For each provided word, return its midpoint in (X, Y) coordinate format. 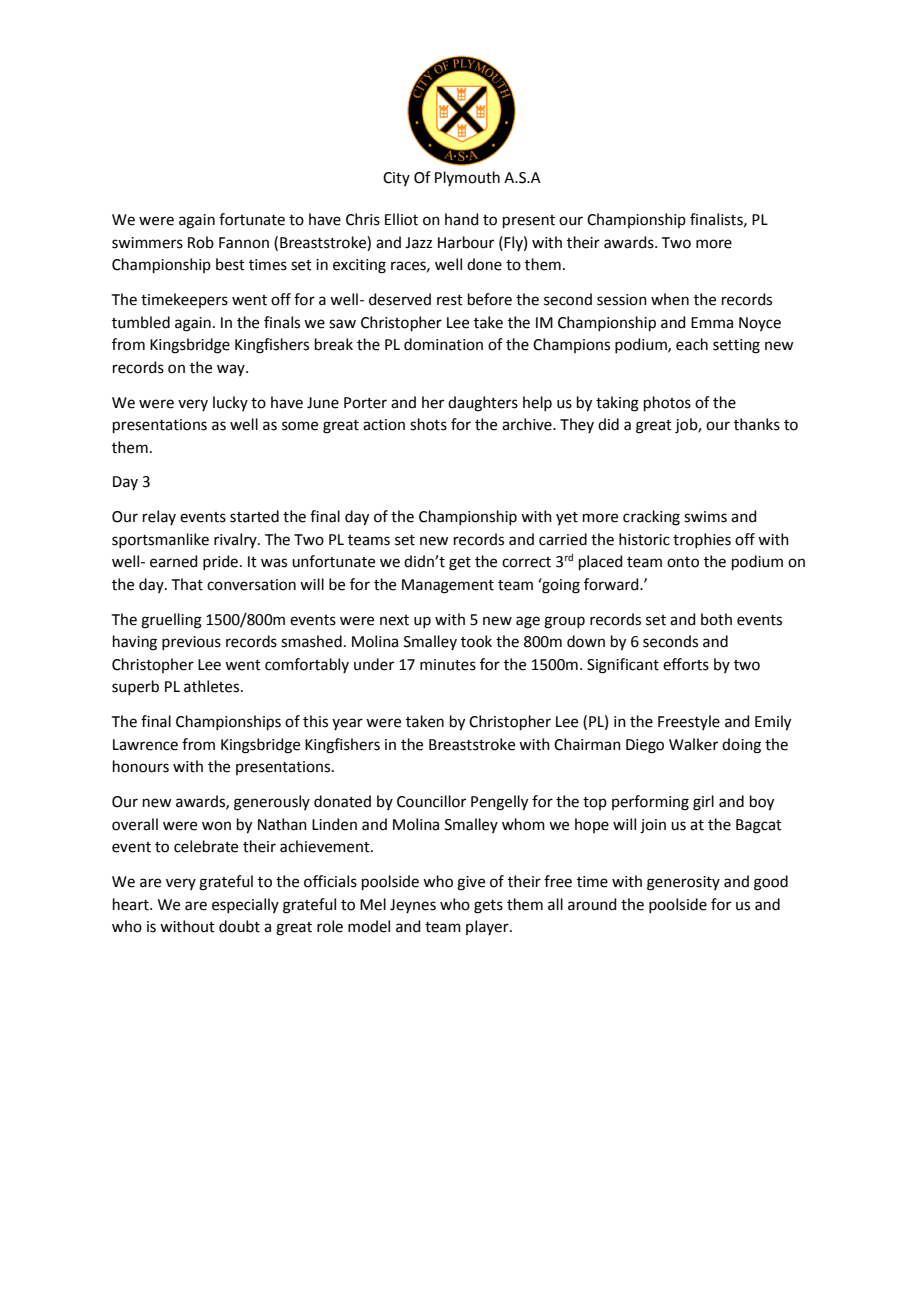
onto (683, 562)
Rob (201, 242)
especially (245, 905)
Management (448, 586)
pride (220, 562)
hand (462, 219)
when (670, 299)
